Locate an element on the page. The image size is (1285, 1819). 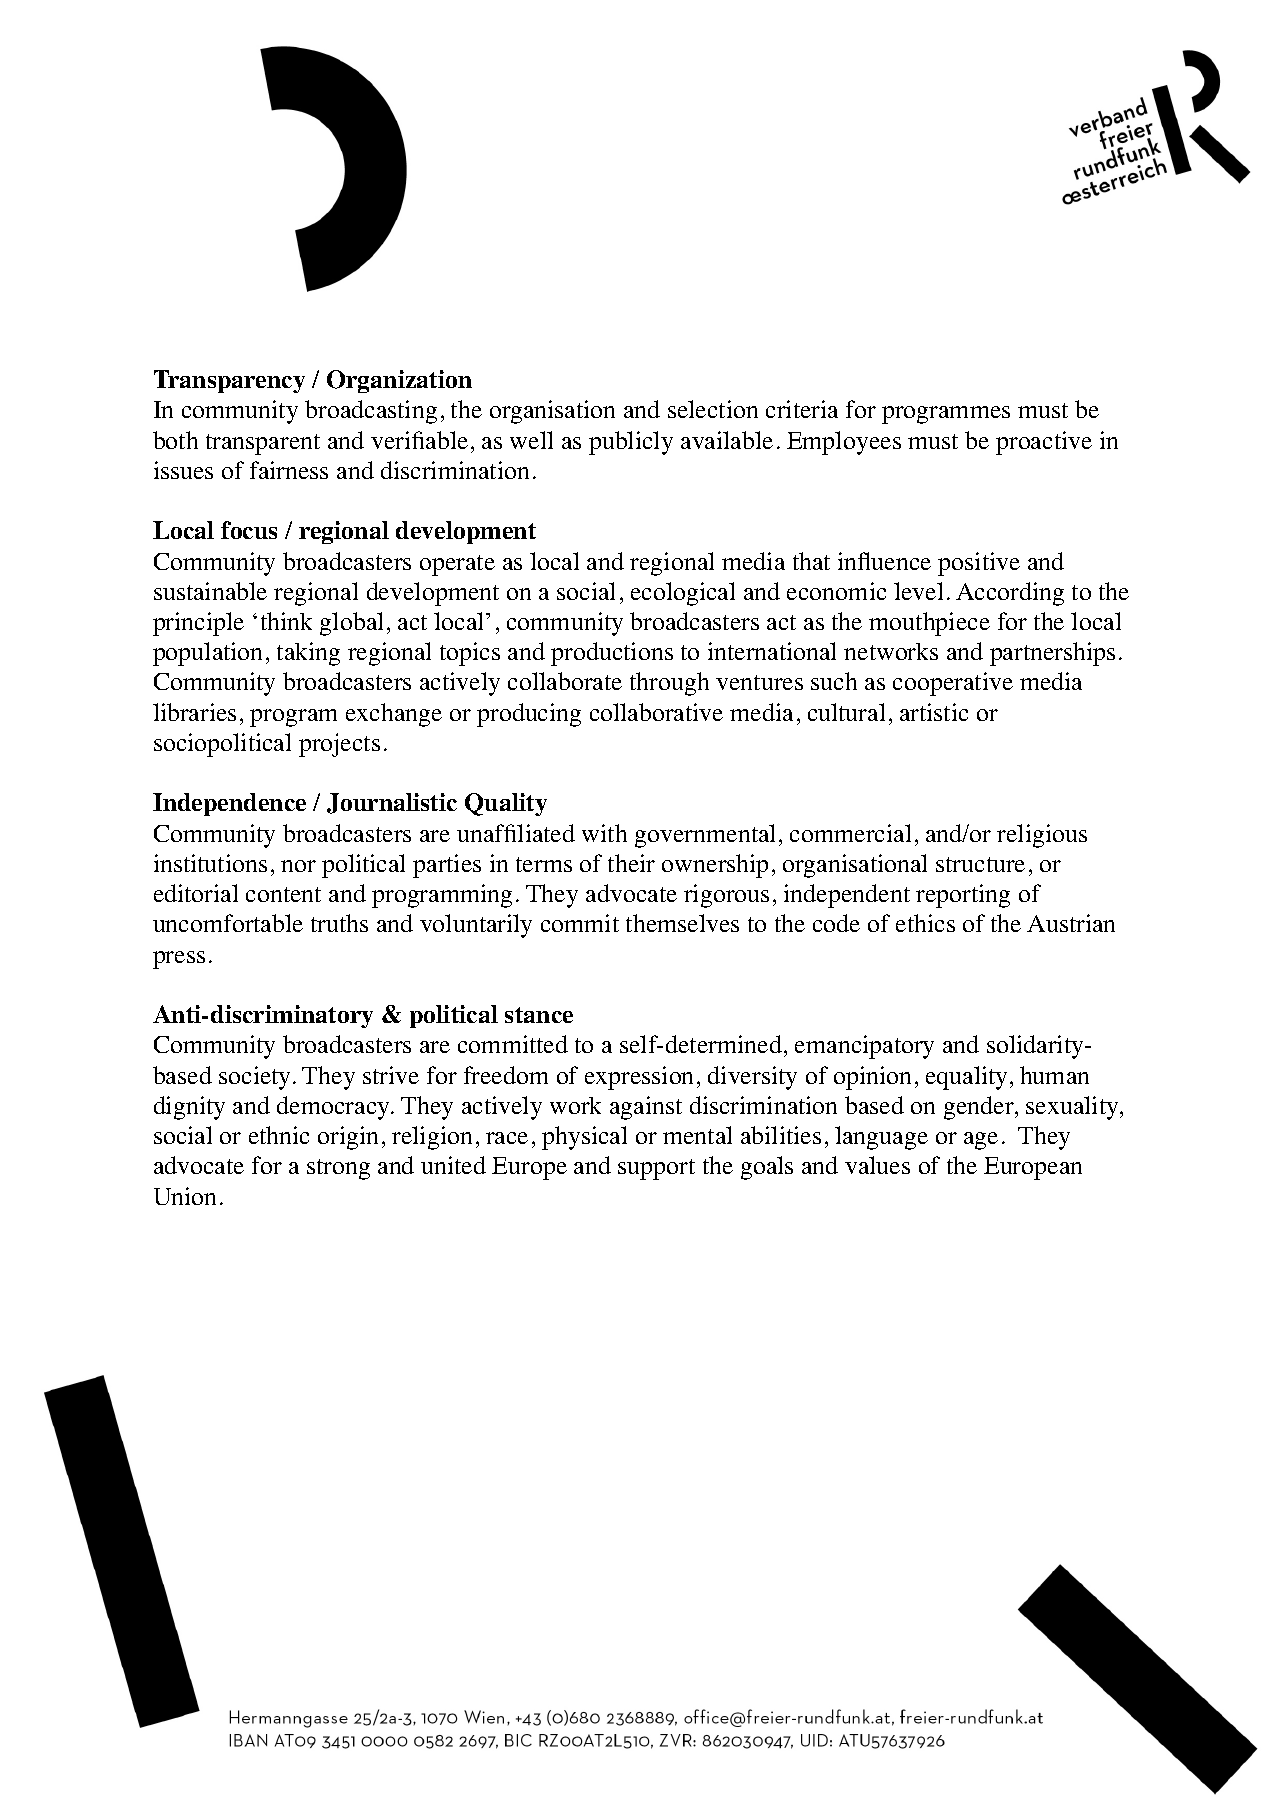
with is located at coordinates (604, 833).
